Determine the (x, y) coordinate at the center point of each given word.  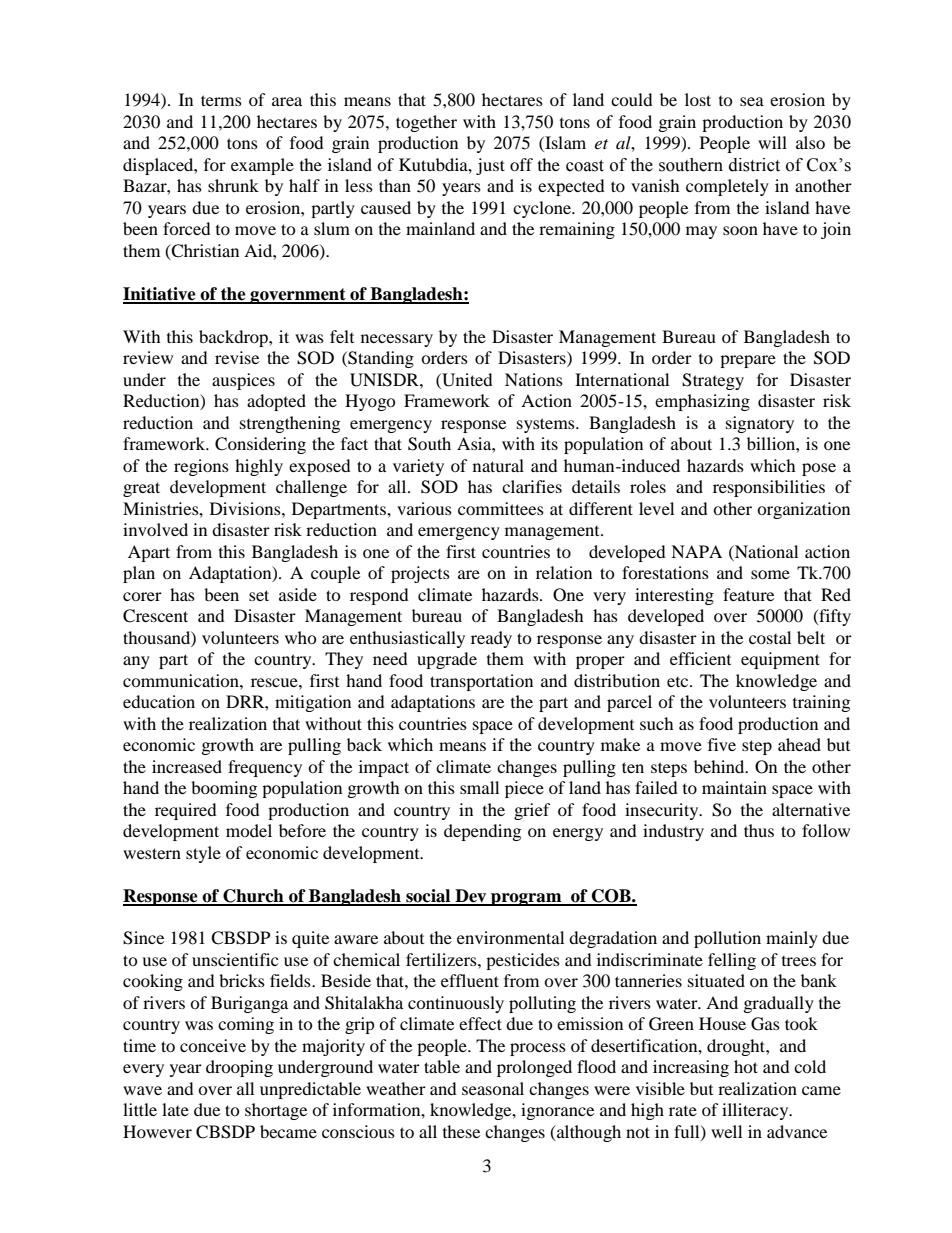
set (259, 595)
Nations (534, 379)
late (175, 1109)
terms (221, 100)
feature (748, 594)
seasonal (493, 1088)
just (490, 166)
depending (482, 832)
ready (491, 639)
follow (826, 830)
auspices (243, 381)
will (772, 142)
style (203, 854)
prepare (748, 361)
